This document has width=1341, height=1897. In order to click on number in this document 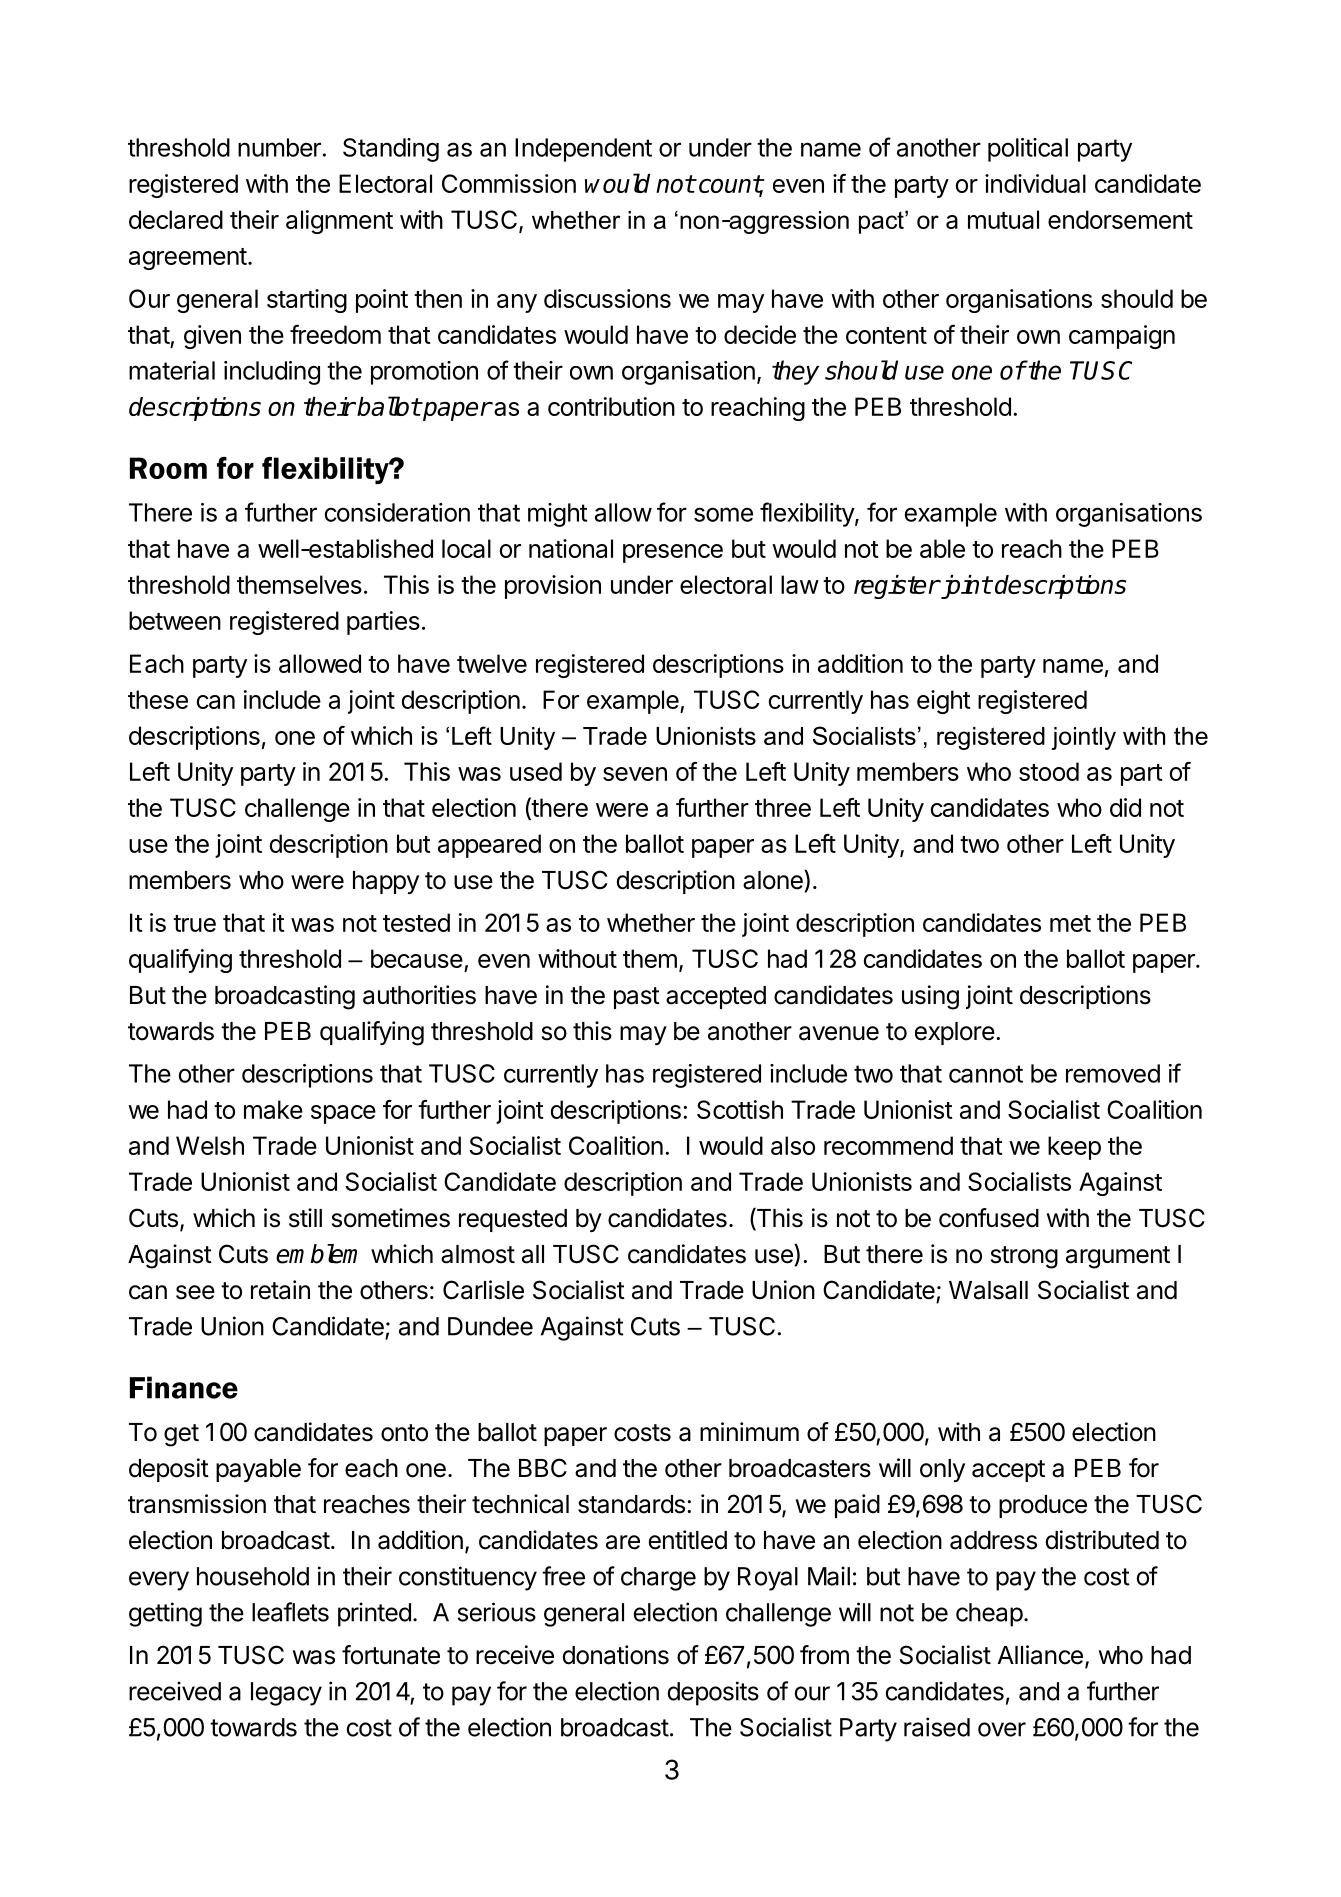, I will do `click(279, 147)`.
